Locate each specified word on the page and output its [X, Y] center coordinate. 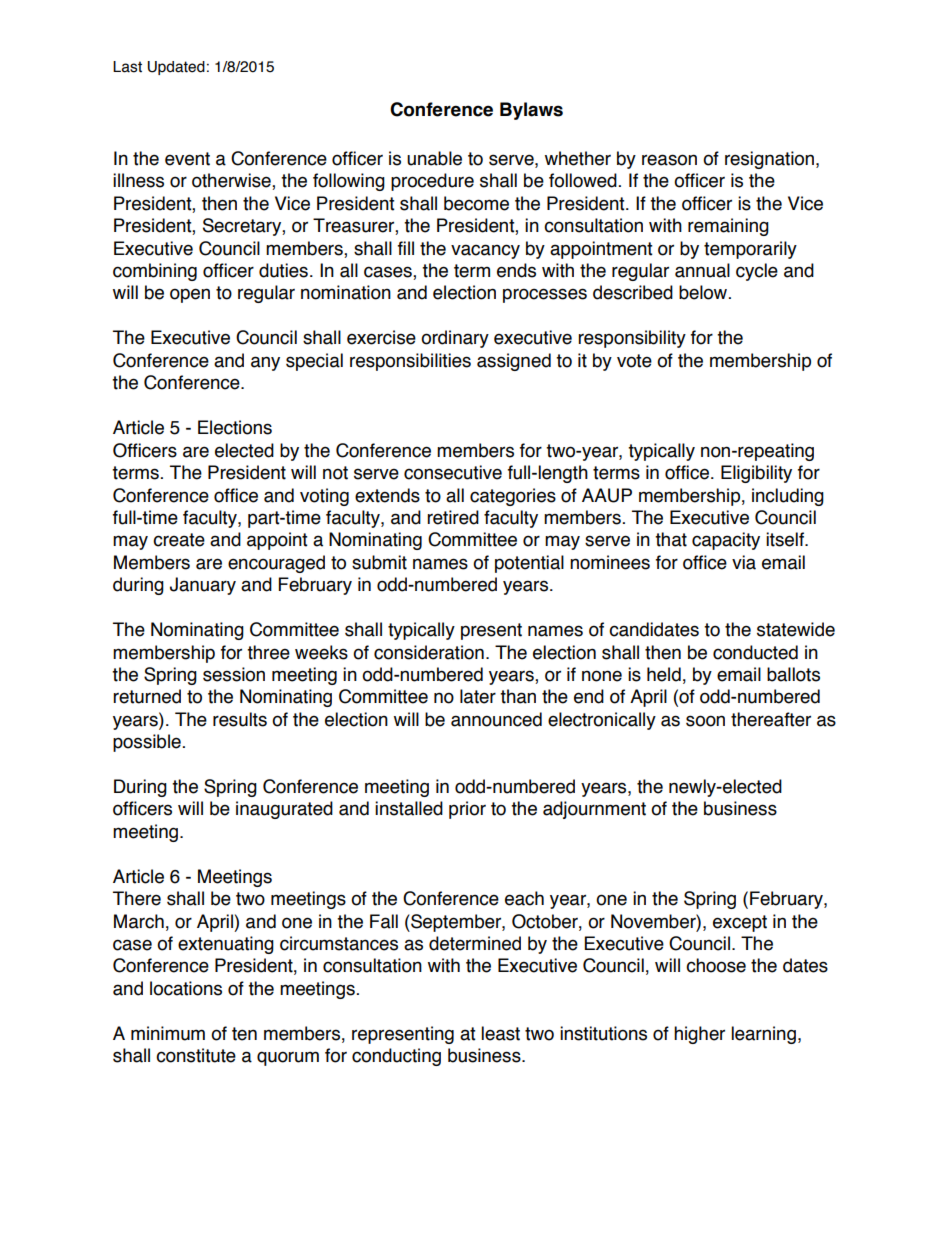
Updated [176, 68]
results [240, 719]
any [265, 363]
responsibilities [410, 362]
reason [669, 160]
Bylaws [531, 111]
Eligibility [756, 474]
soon [705, 721]
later [478, 696]
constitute [196, 1055]
